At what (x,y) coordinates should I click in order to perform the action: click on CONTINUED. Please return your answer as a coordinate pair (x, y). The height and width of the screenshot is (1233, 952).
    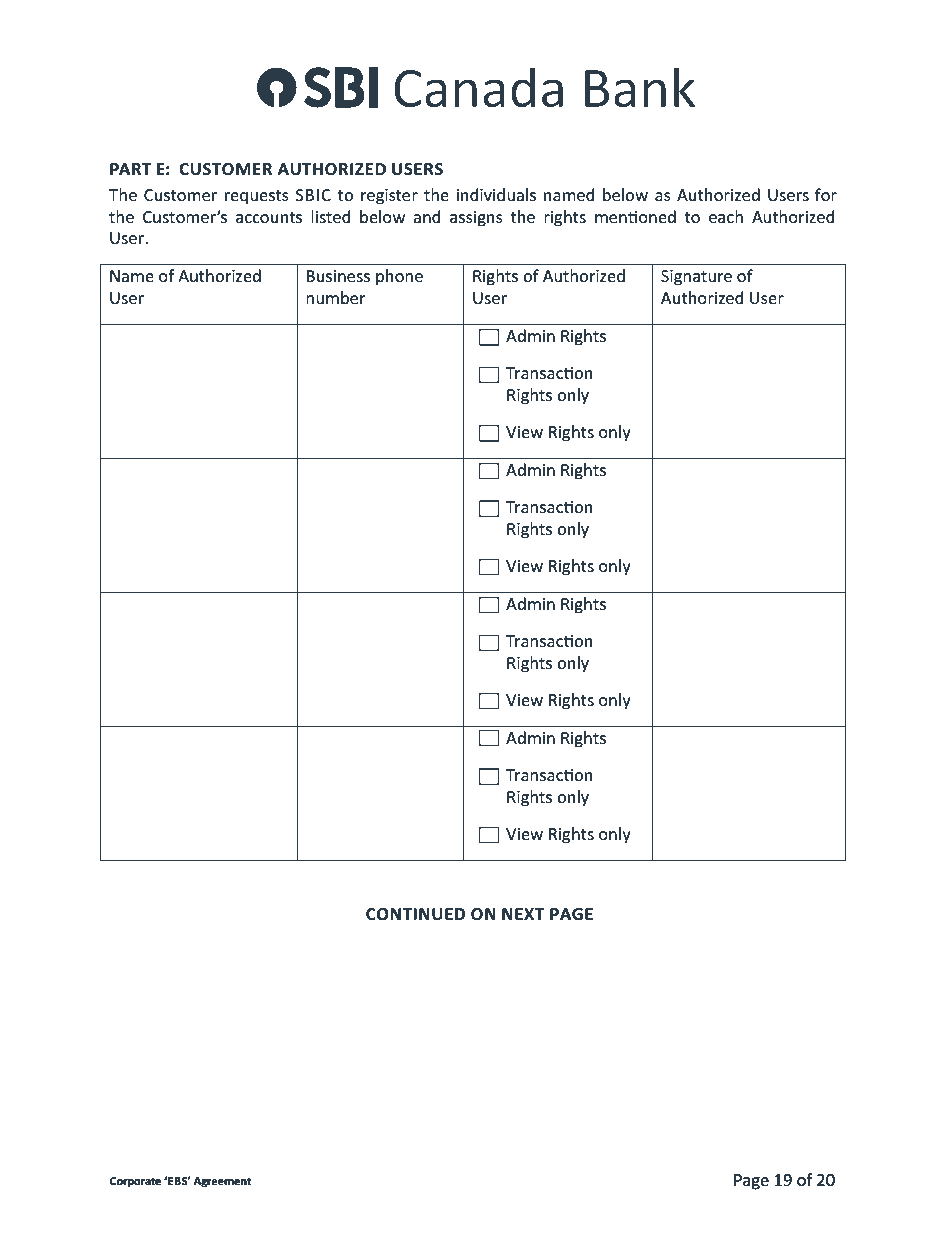
    Looking at the image, I should click on (415, 914).
